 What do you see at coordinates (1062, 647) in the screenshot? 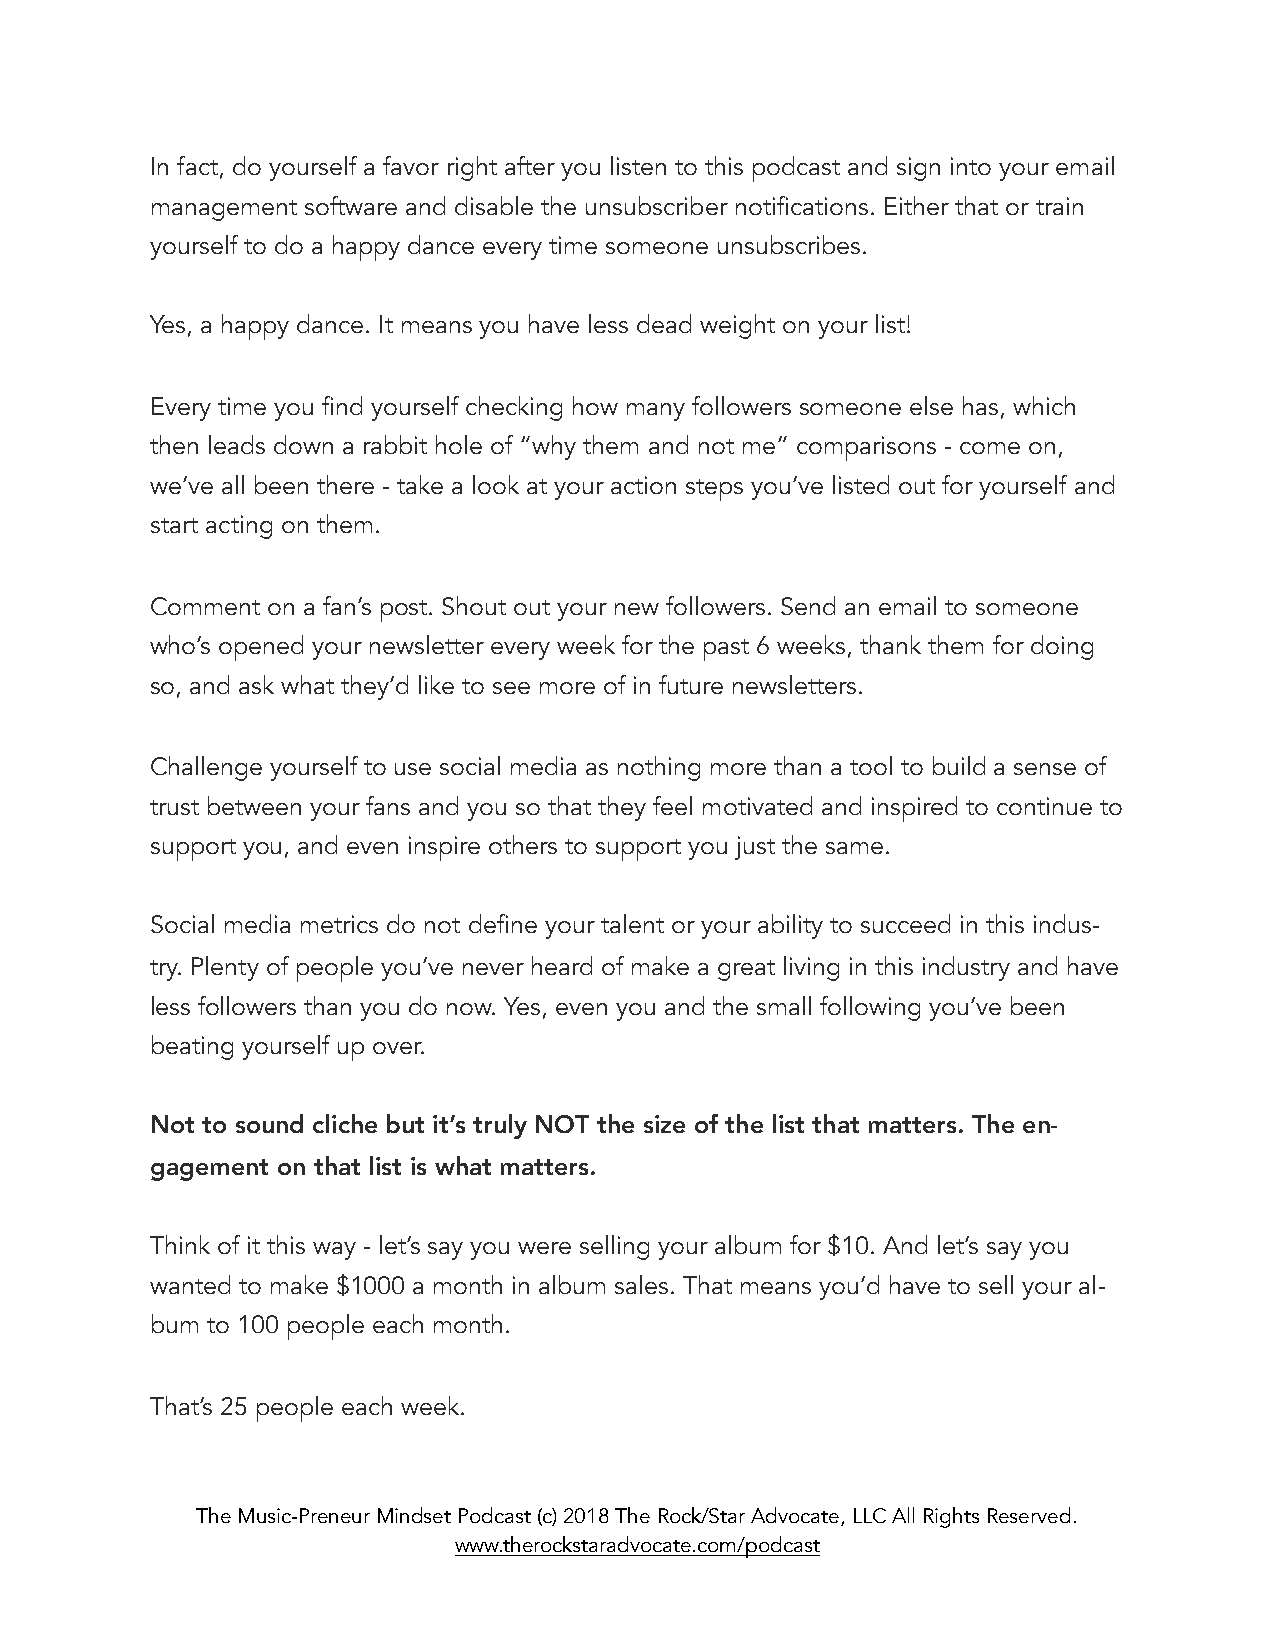
I see `doing` at bounding box center [1062, 647].
